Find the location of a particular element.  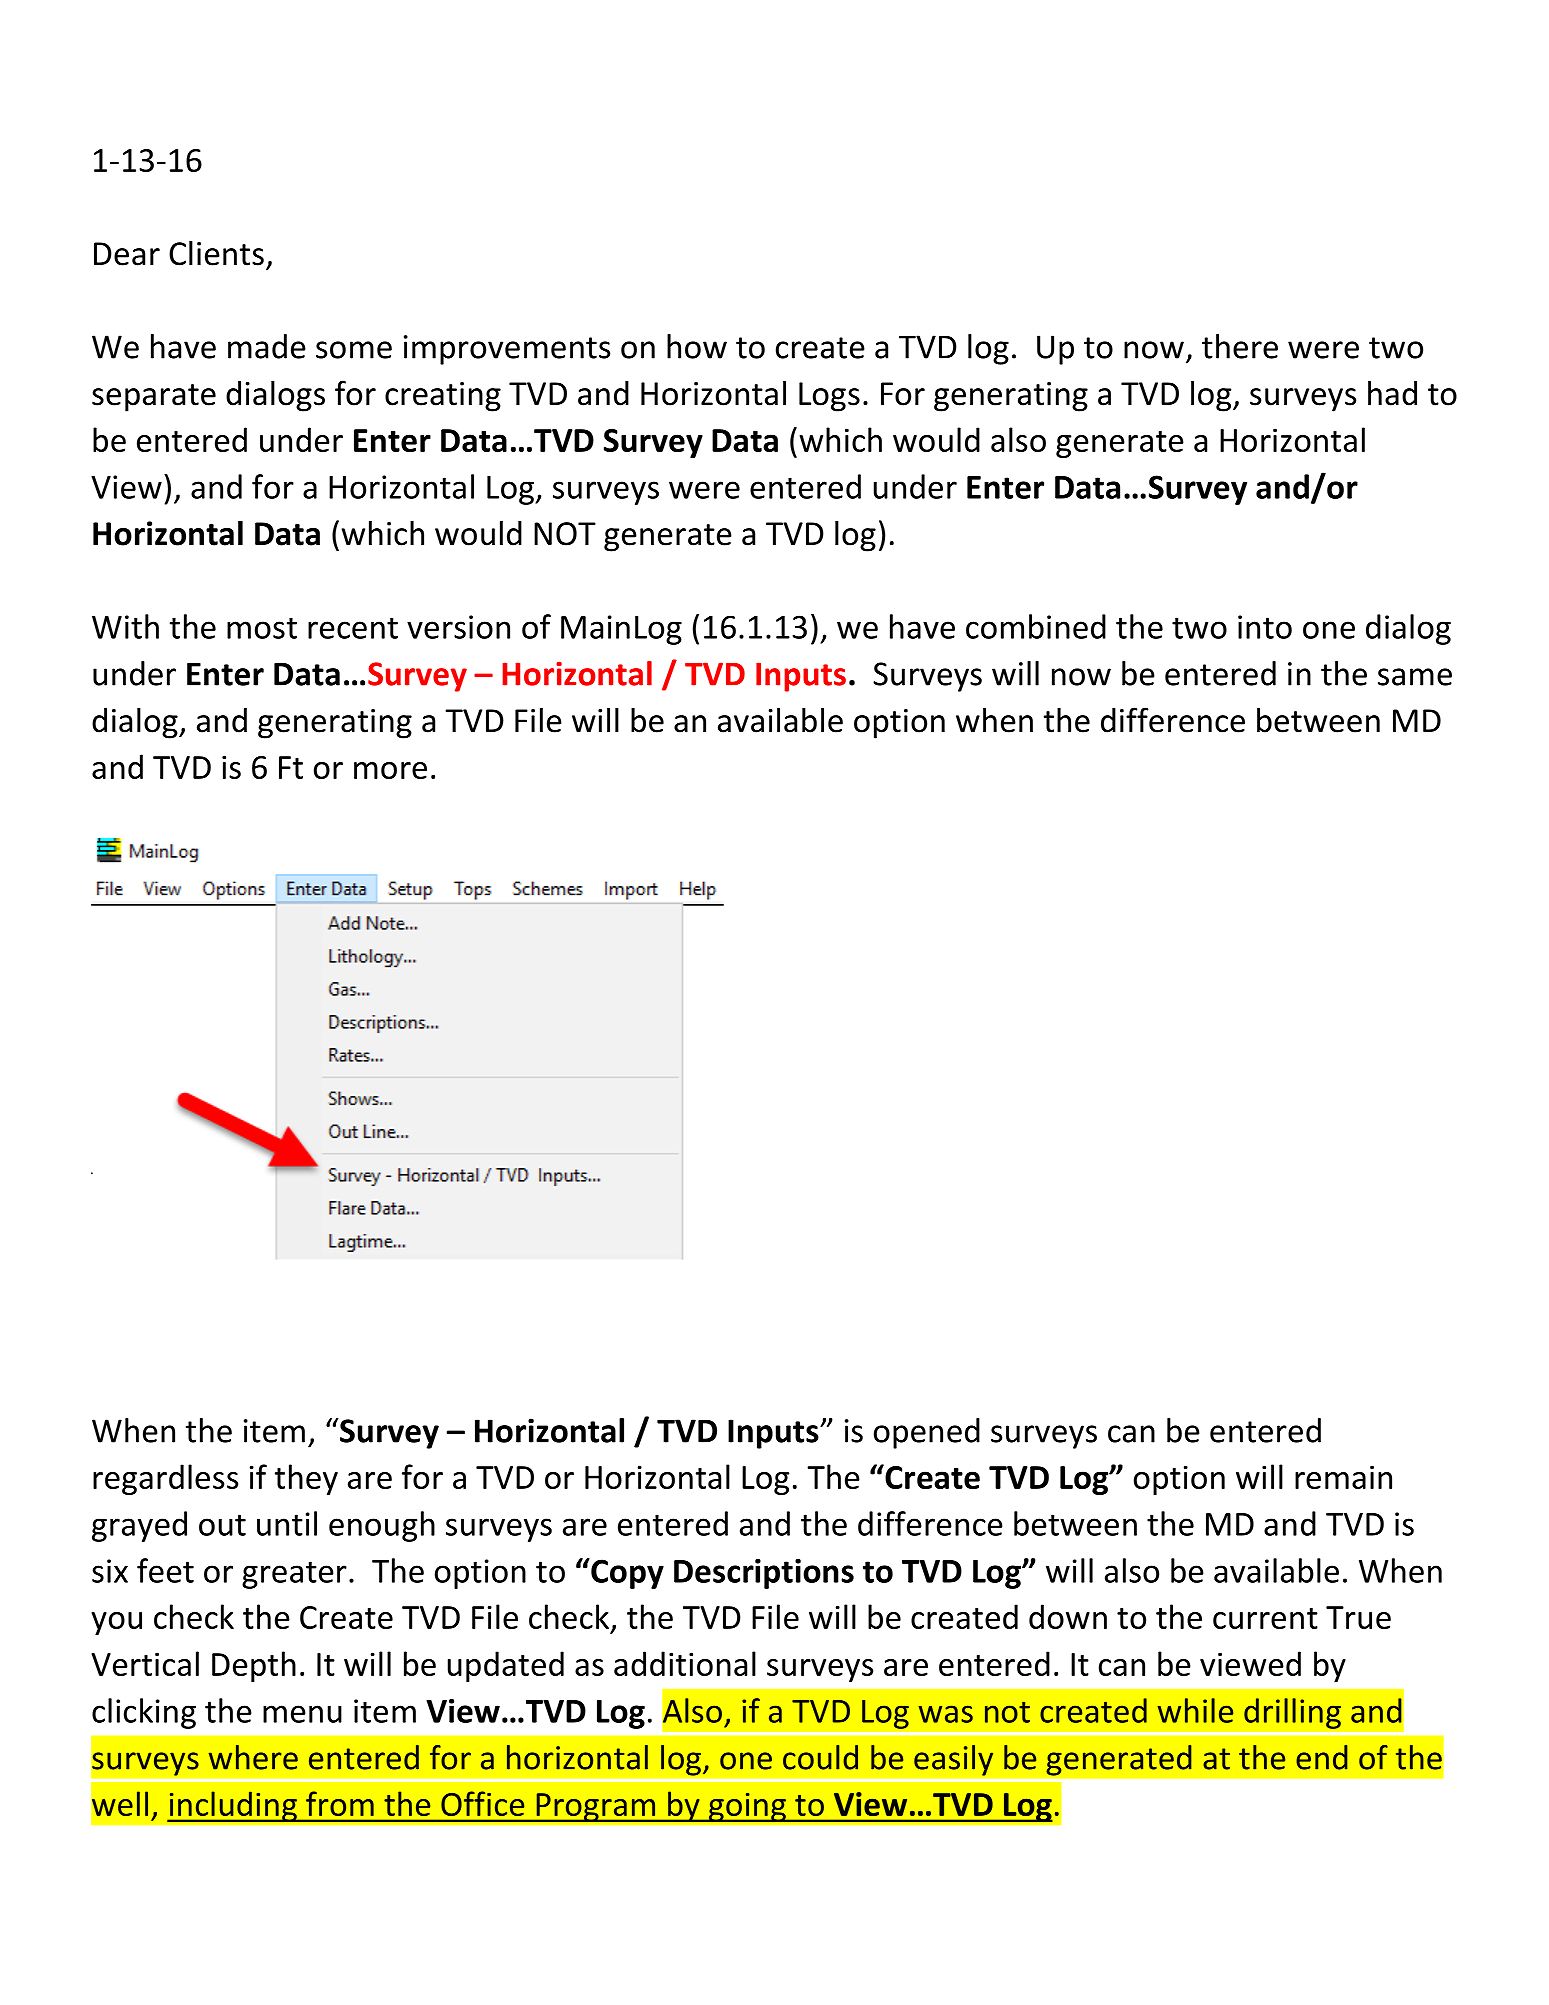

how is located at coordinates (697, 346).
